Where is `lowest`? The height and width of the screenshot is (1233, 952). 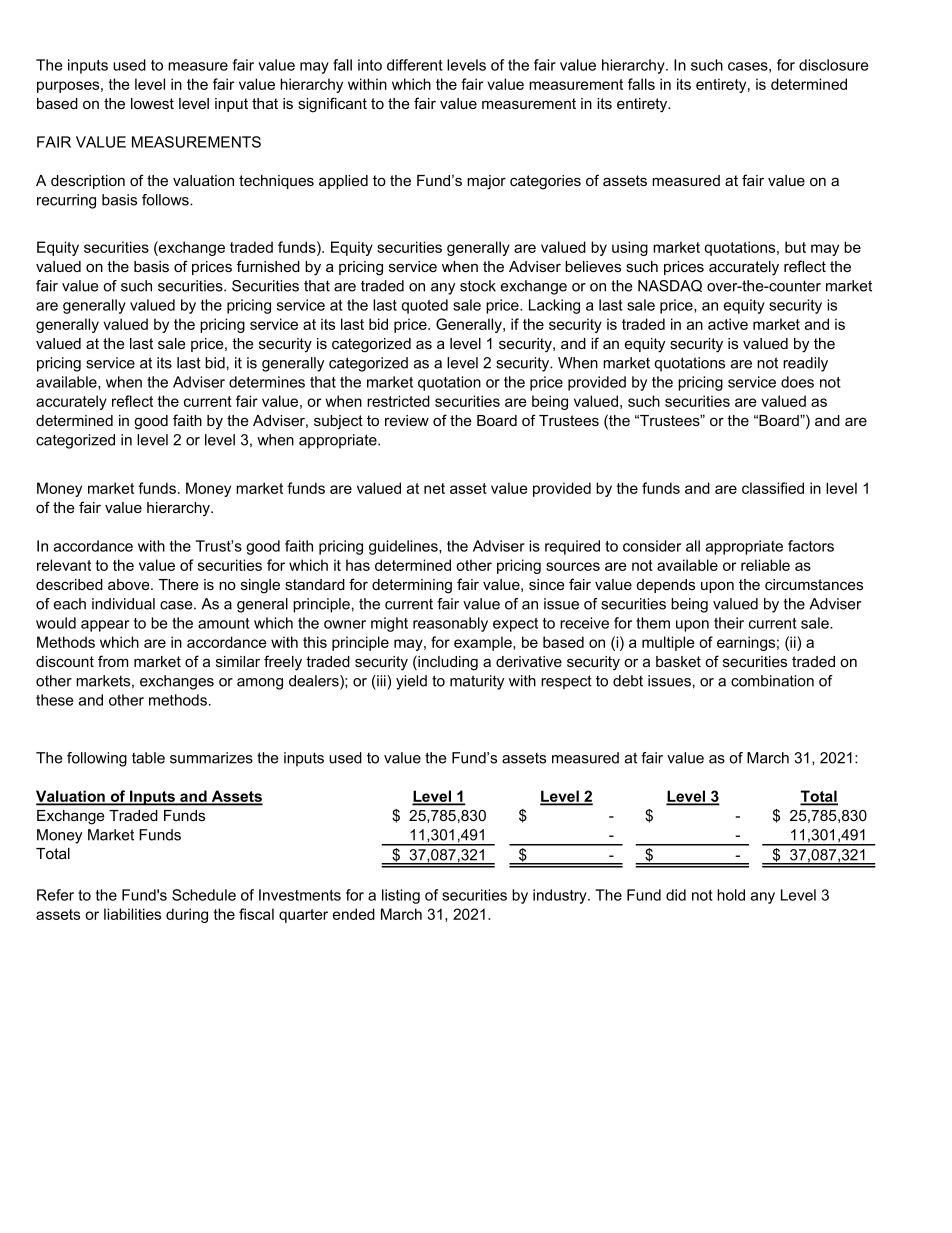 lowest is located at coordinates (152, 103).
